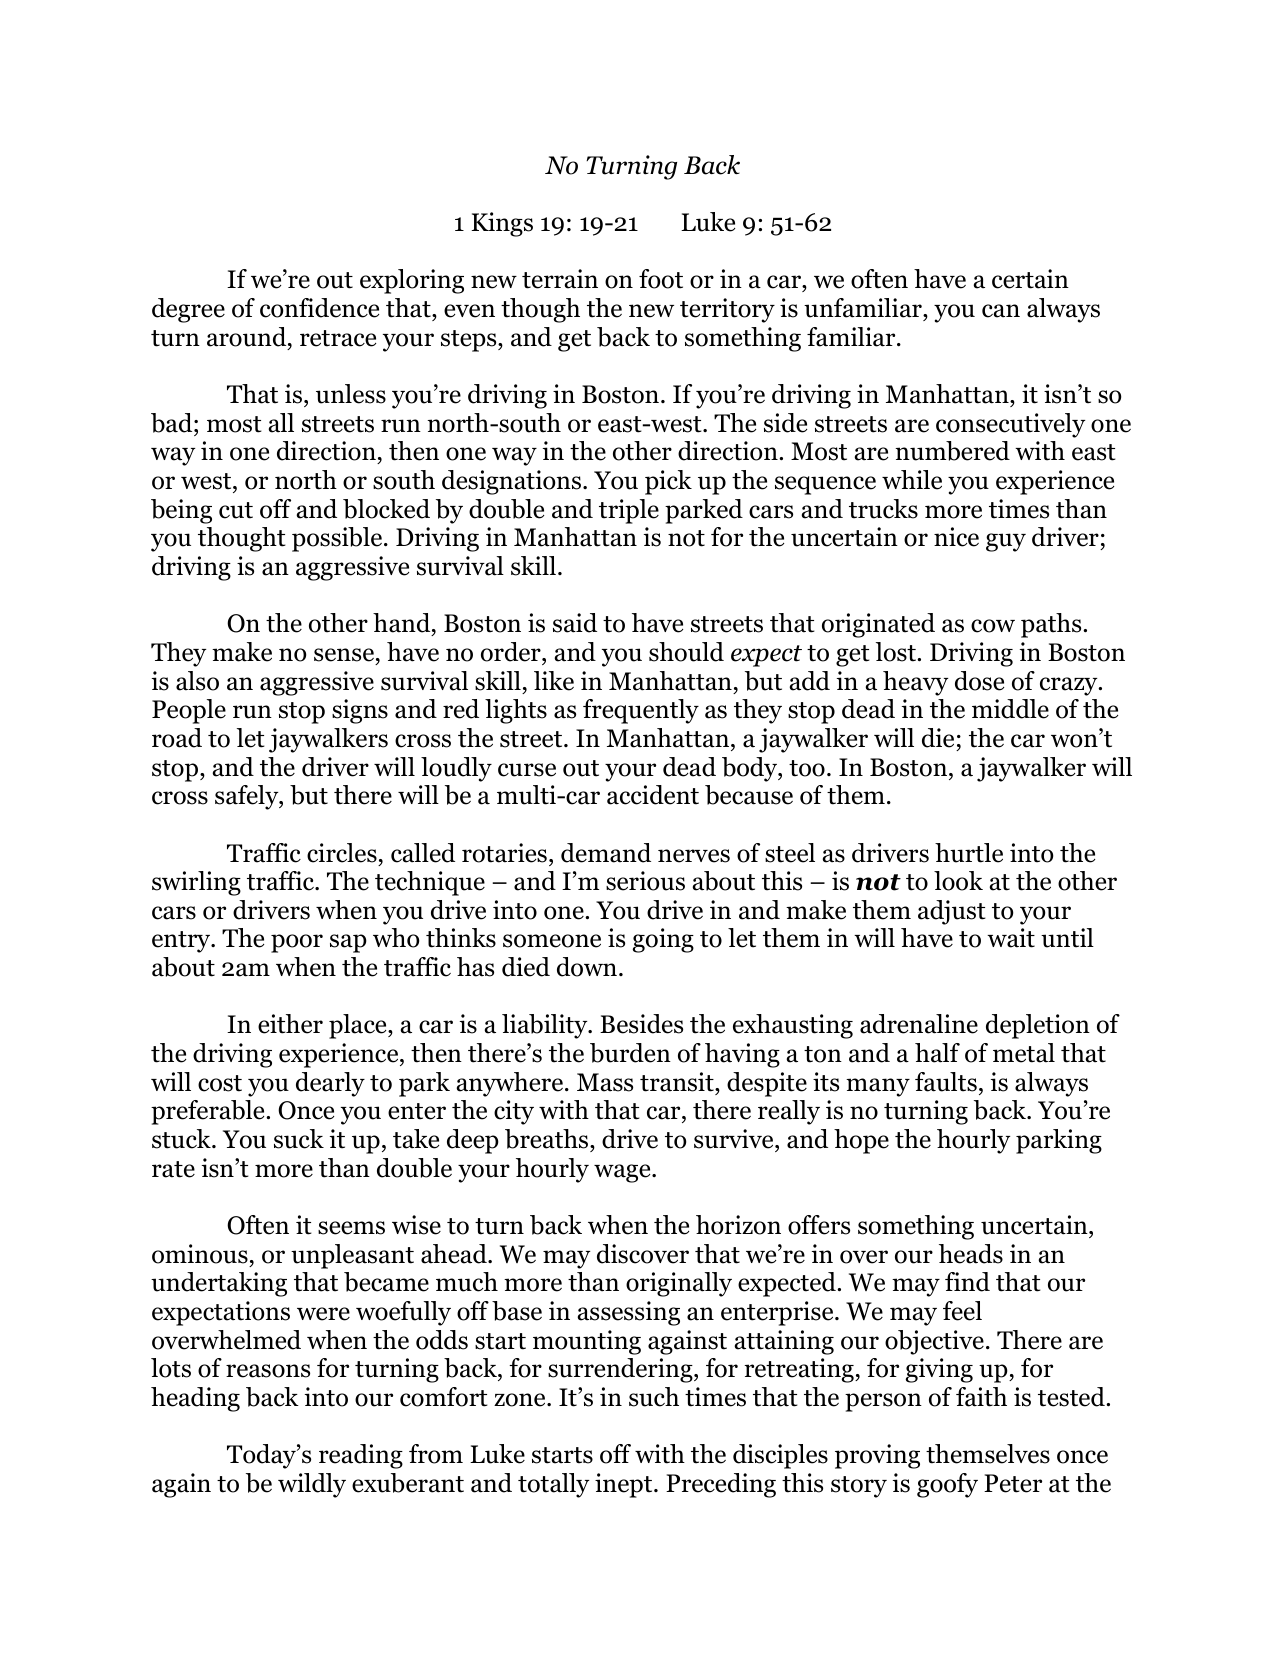 The height and width of the screenshot is (1664, 1286). Describe the element at coordinates (290, 1024) in the screenshot. I see `either` at that location.
